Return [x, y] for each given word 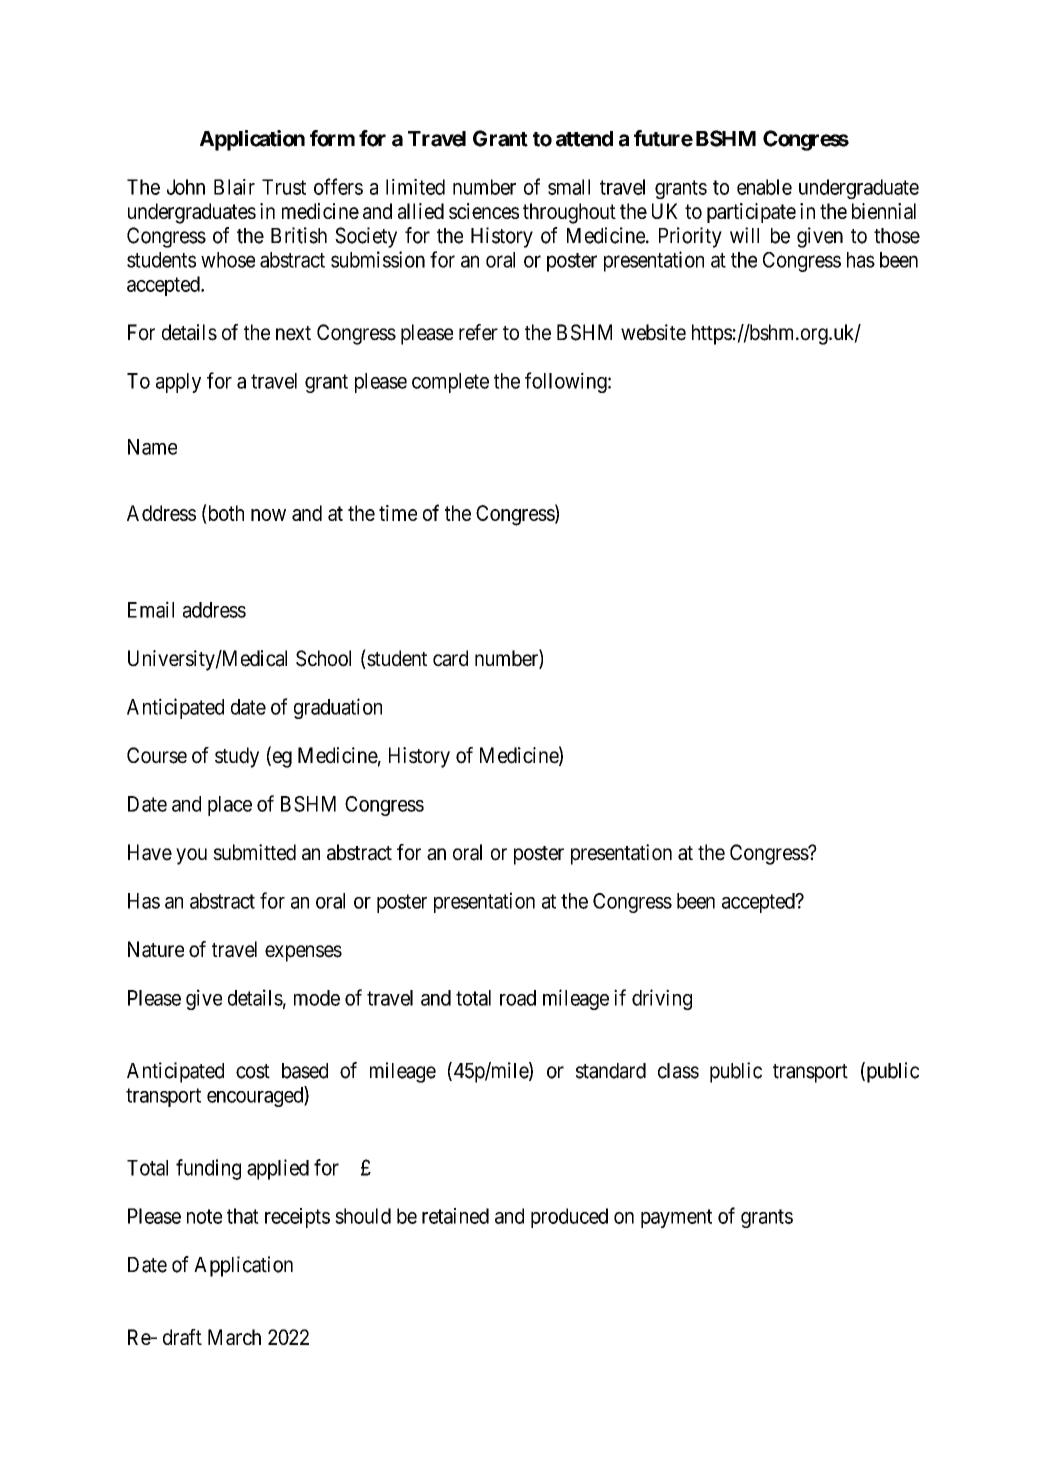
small [569, 187]
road [518, 998]
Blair [234, 187]
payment [676, 1218]
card [450, 658]
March [234, 1337]
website [653, 332]
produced [569, 1218]
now [268, 515]
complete [450, 383]
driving [662, 999]
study [237, 757]
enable [764, 187]
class [678, 1071]
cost [253, 1071]
